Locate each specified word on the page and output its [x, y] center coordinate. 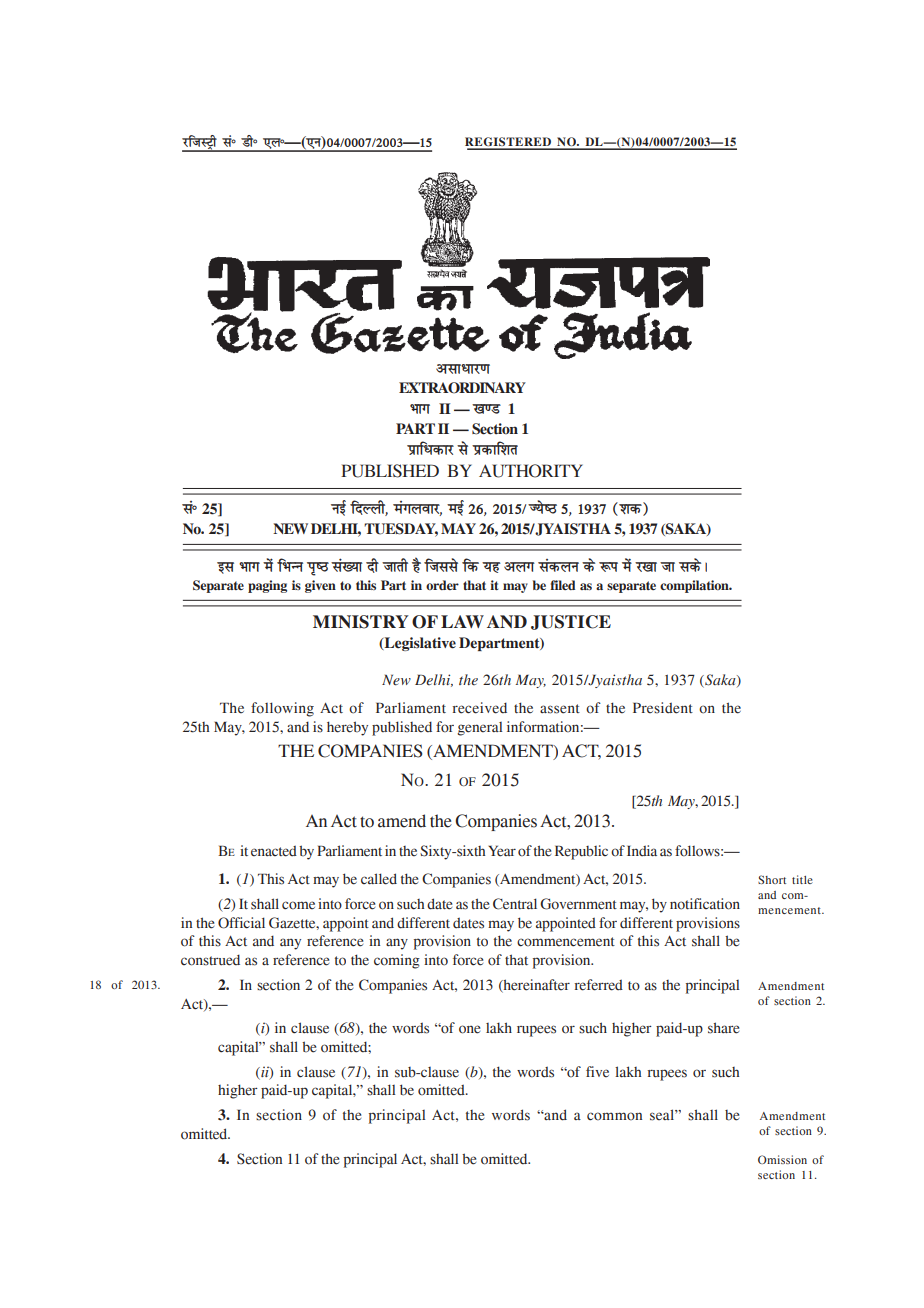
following [282, 709]
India [642, 851]
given [320, 586]
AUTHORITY [531, 471]
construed [210, 960]
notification [705, 904]
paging [267, 586]
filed [562, 585]
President [663, 708]
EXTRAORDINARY [462, 388]
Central [515, 904]
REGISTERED [509, 143]
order [442, 585]
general [480, 729]
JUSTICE [571, 622]
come [298, 905]
